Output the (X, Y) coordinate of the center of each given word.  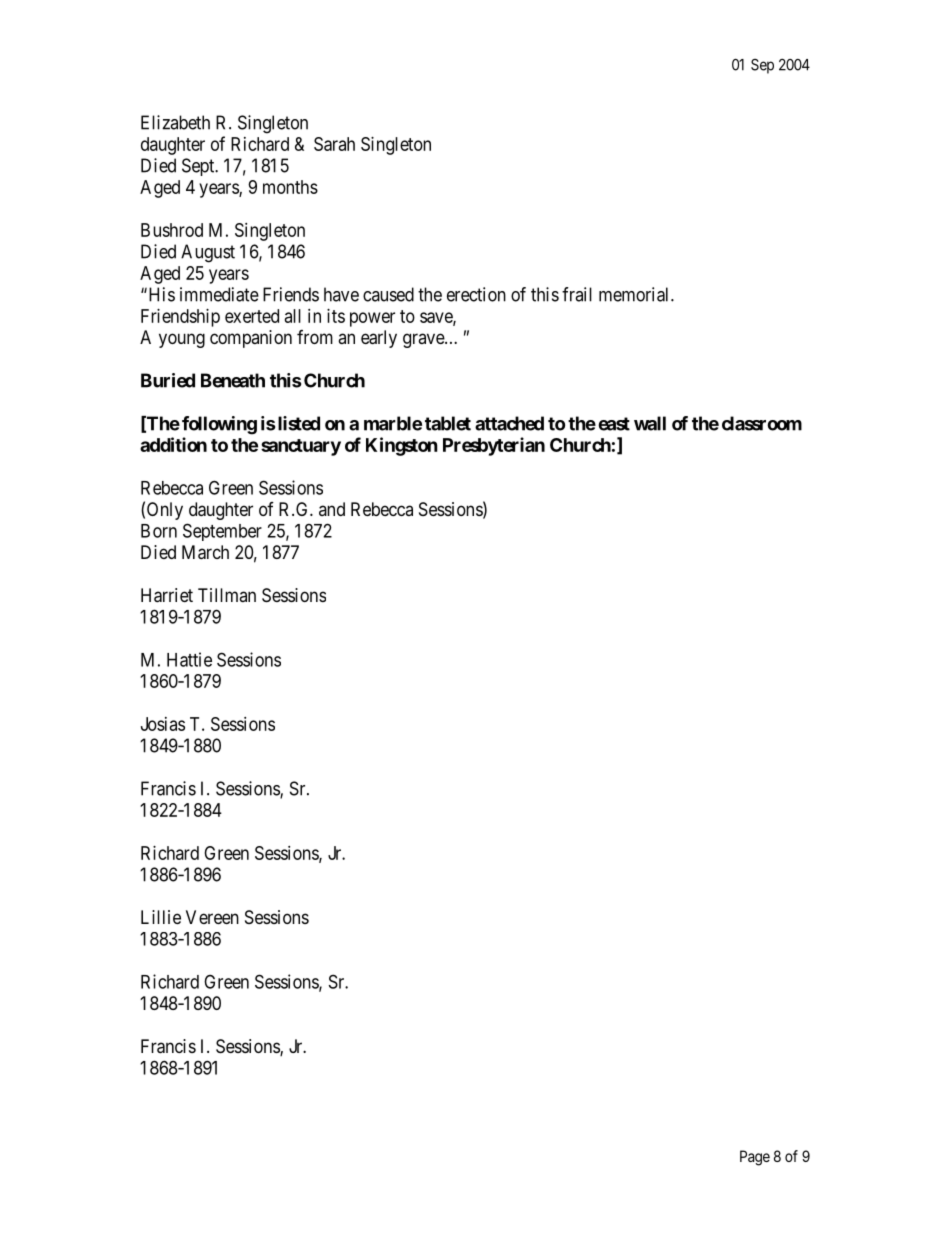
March (205, 552)
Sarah (334, 144)
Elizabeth (175, 122)
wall (650, 423)
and (332, 509)
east (614, 424)
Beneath (233, 380)
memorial (635, 294)
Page (755, 1158)
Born (159, 531)
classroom (762, 423)
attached (509, 423)
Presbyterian (494, 446)
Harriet (167, 595)
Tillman (227, 595)
